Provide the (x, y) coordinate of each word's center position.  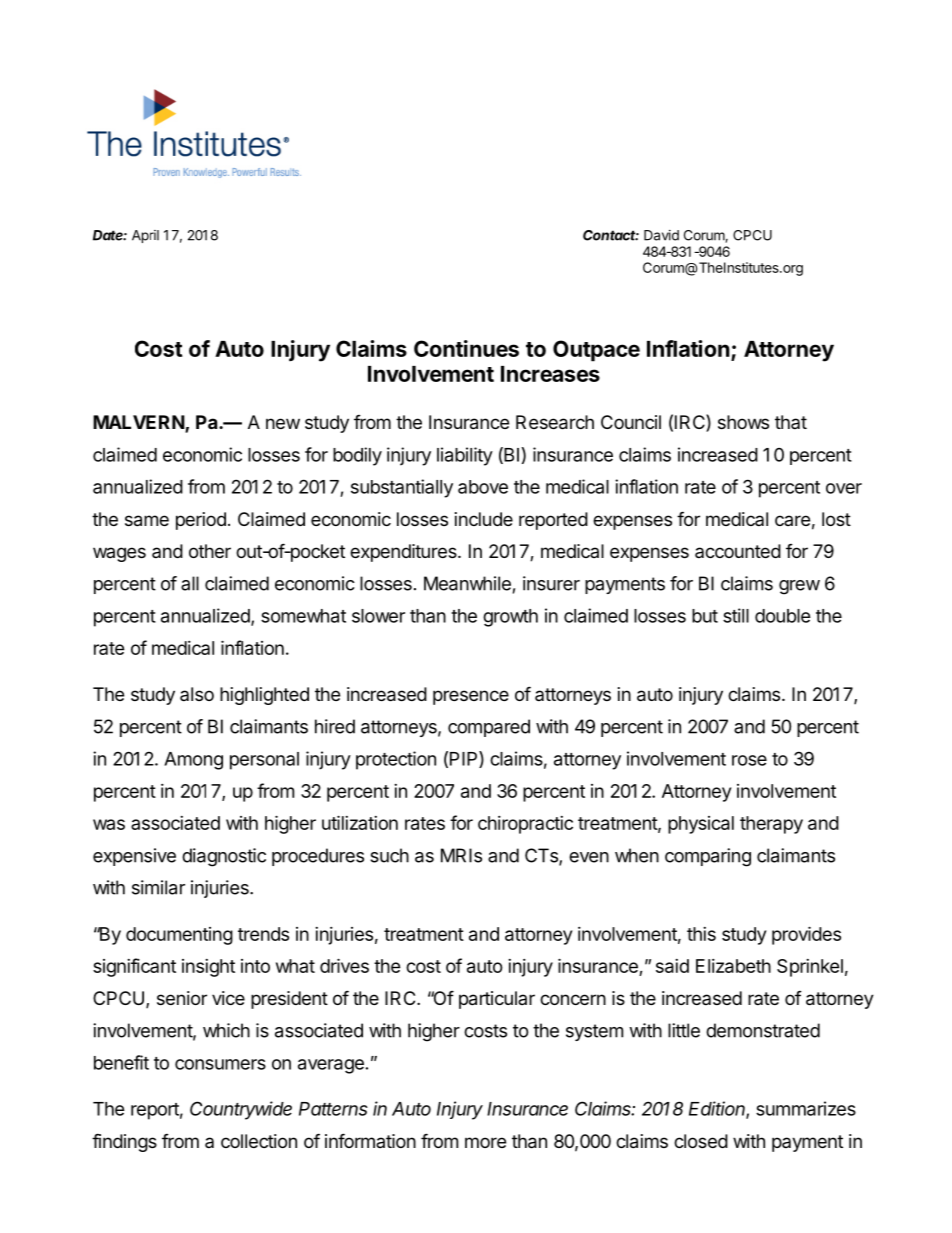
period (201, 521)
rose (749, 760)
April (145, 236)
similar (158, 887)
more (485, 1142)
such (389, 855)
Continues (466, 348)
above (483, 487)
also (197, 694)
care (792, 520)
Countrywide (241, 1110)
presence (471, 697)
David (661, 235)
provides (806, 935)
